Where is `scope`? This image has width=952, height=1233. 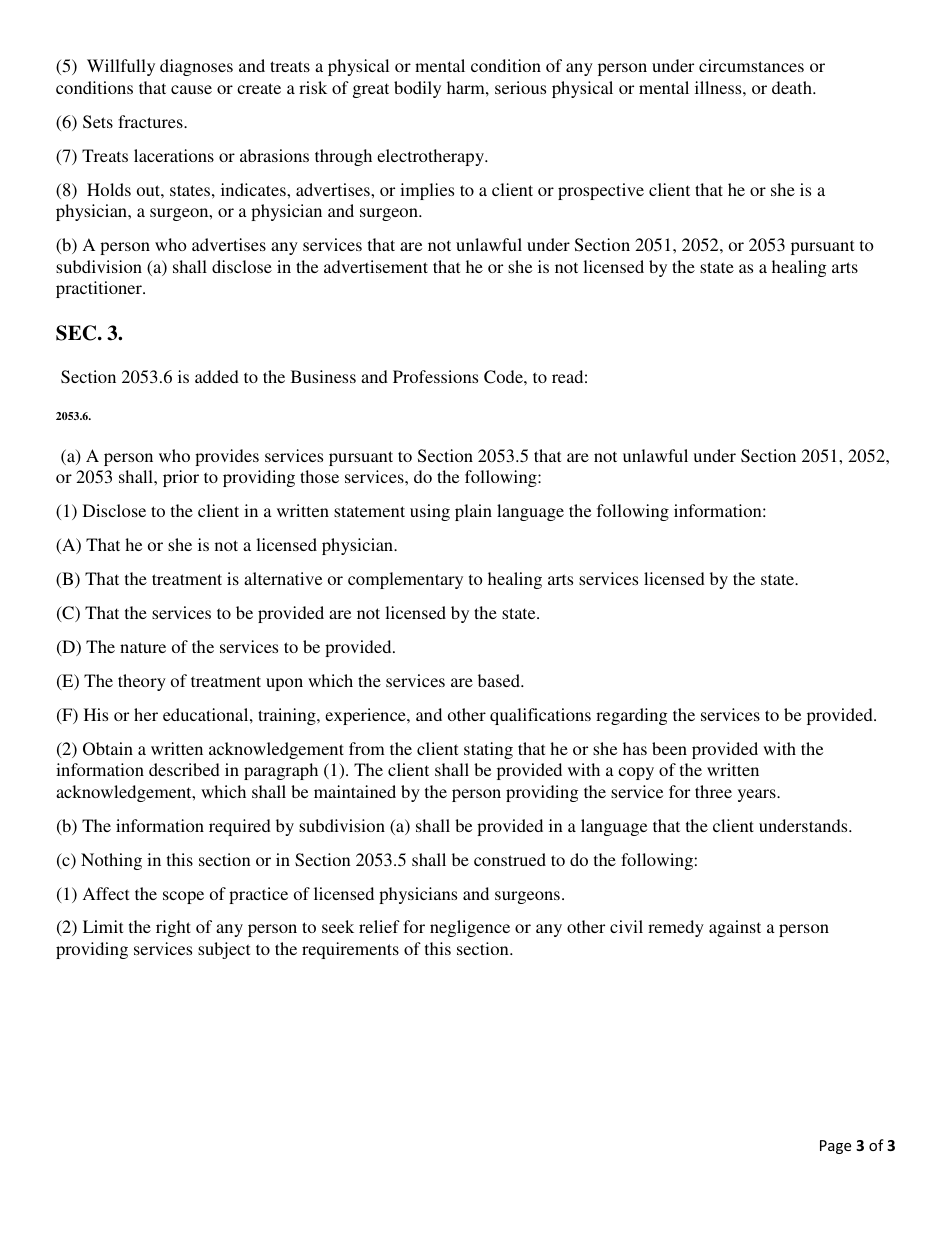 scope is located at coordinates (183, 897).
